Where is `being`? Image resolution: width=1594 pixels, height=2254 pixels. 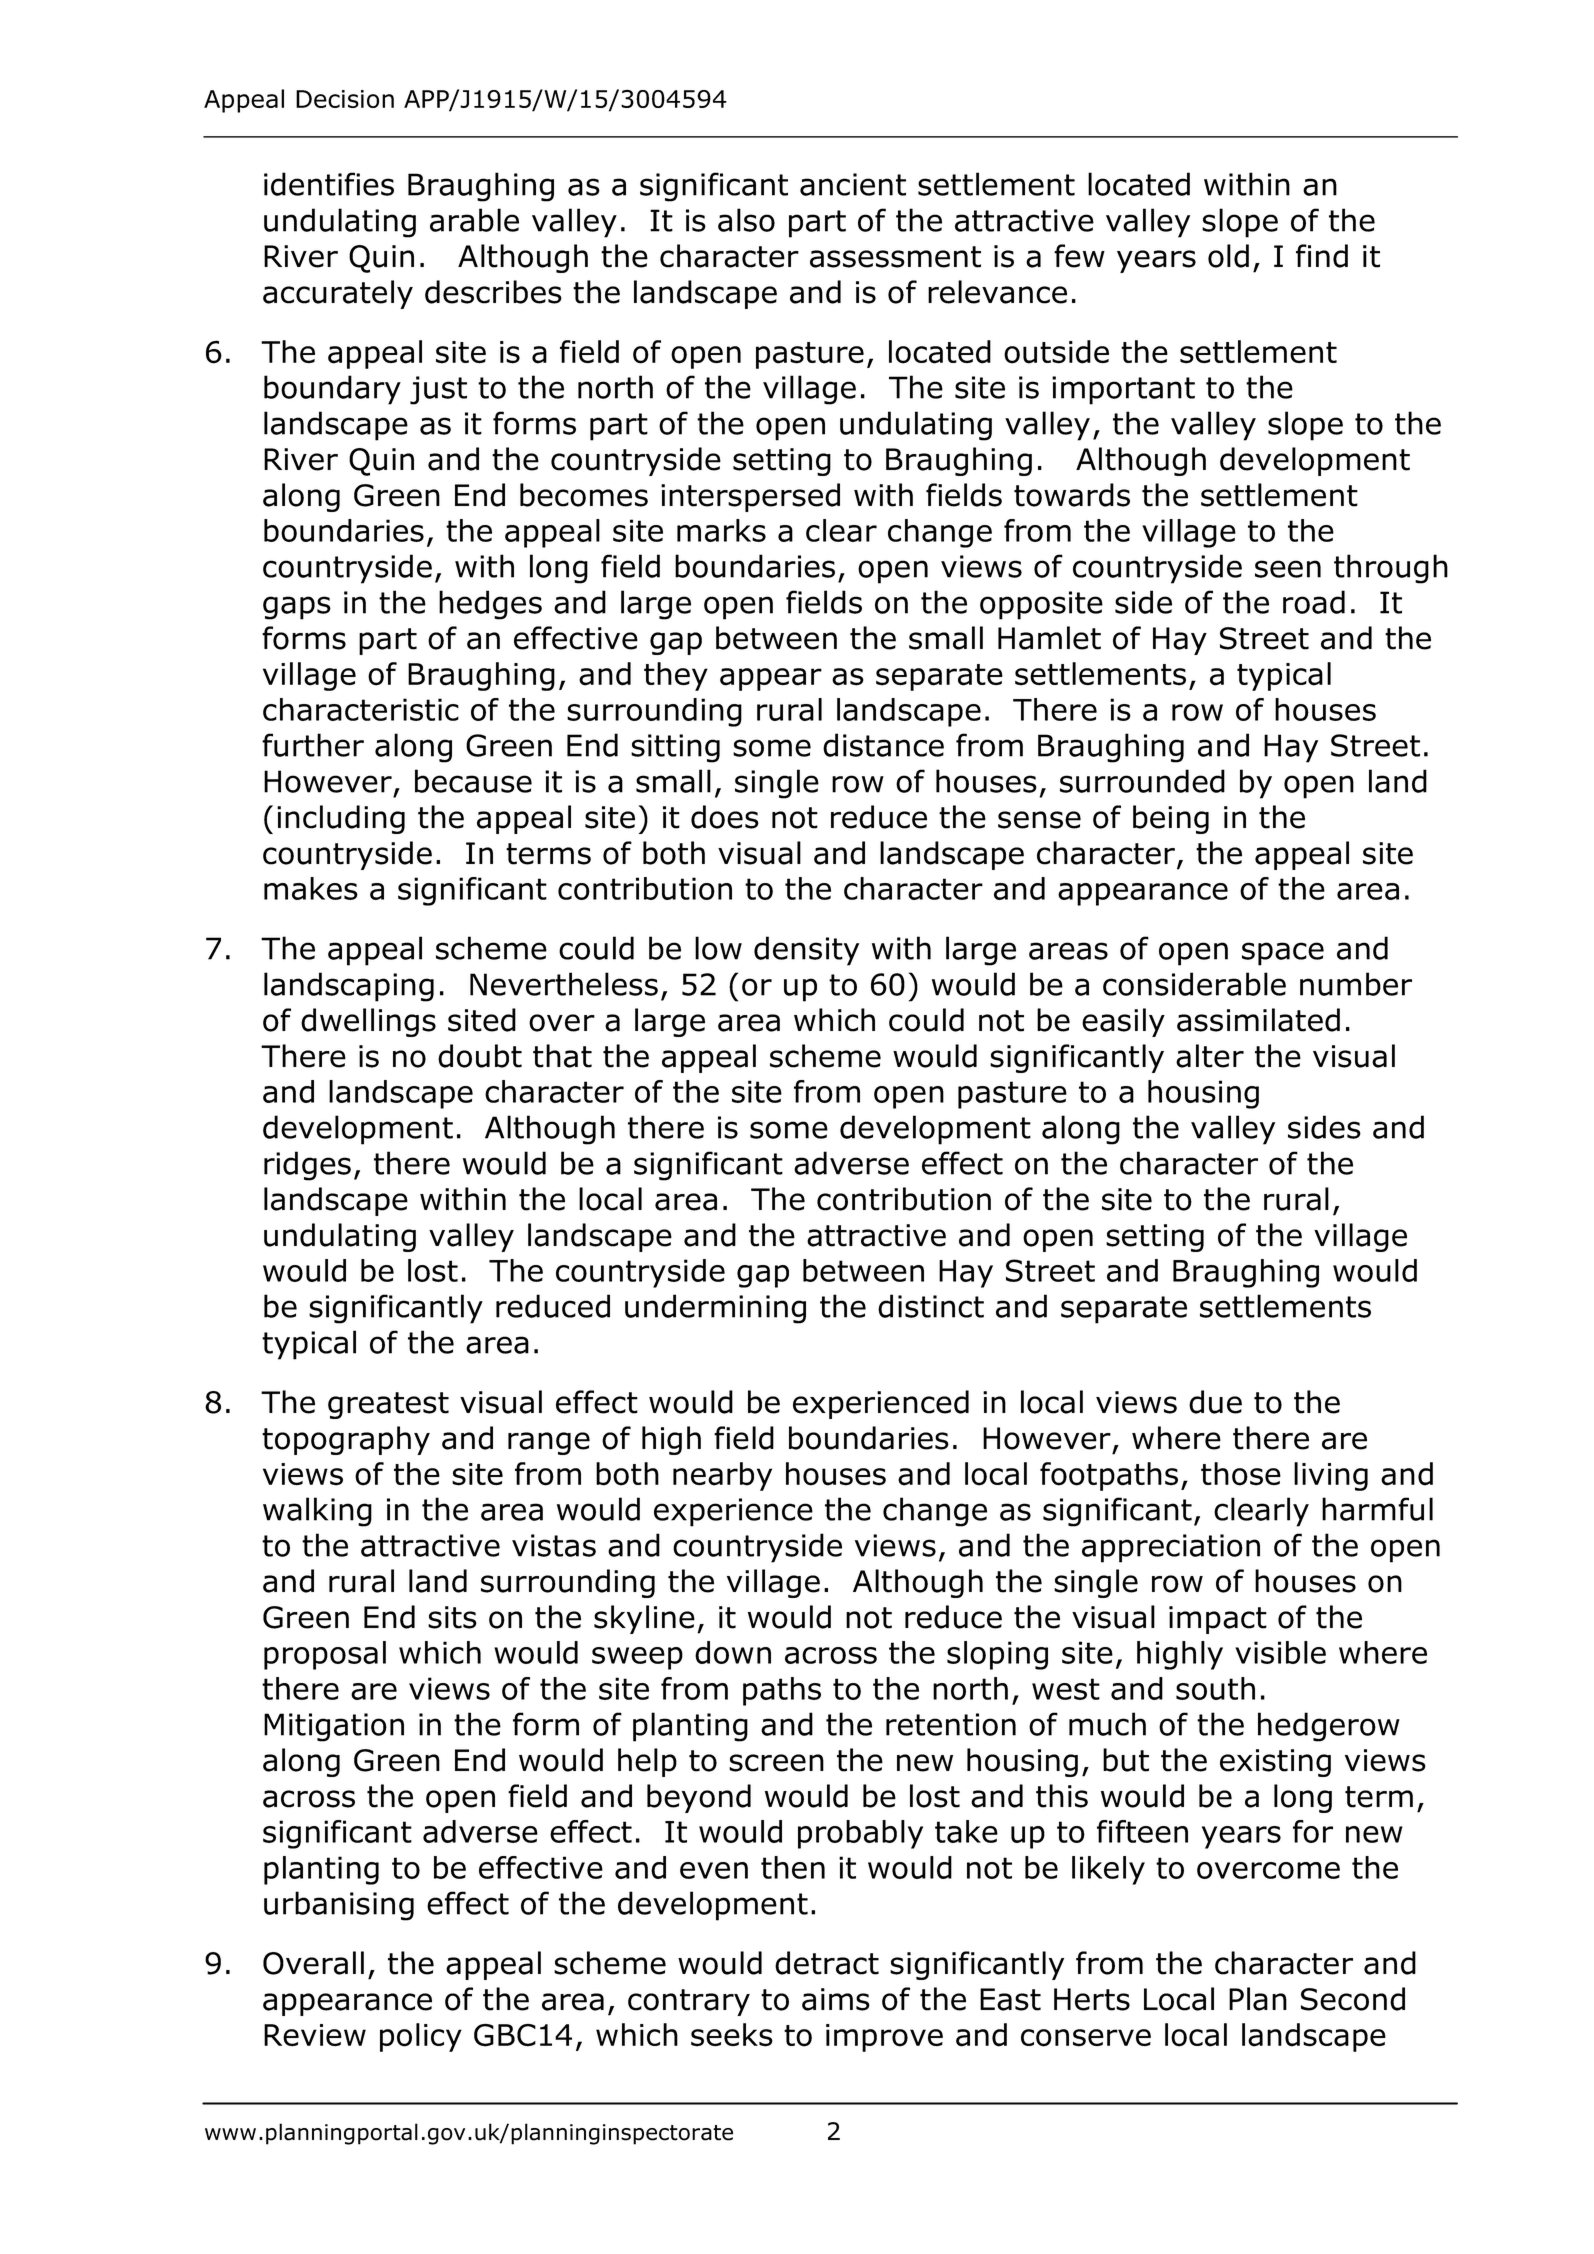 being is located at coordinates (1171, 819).
